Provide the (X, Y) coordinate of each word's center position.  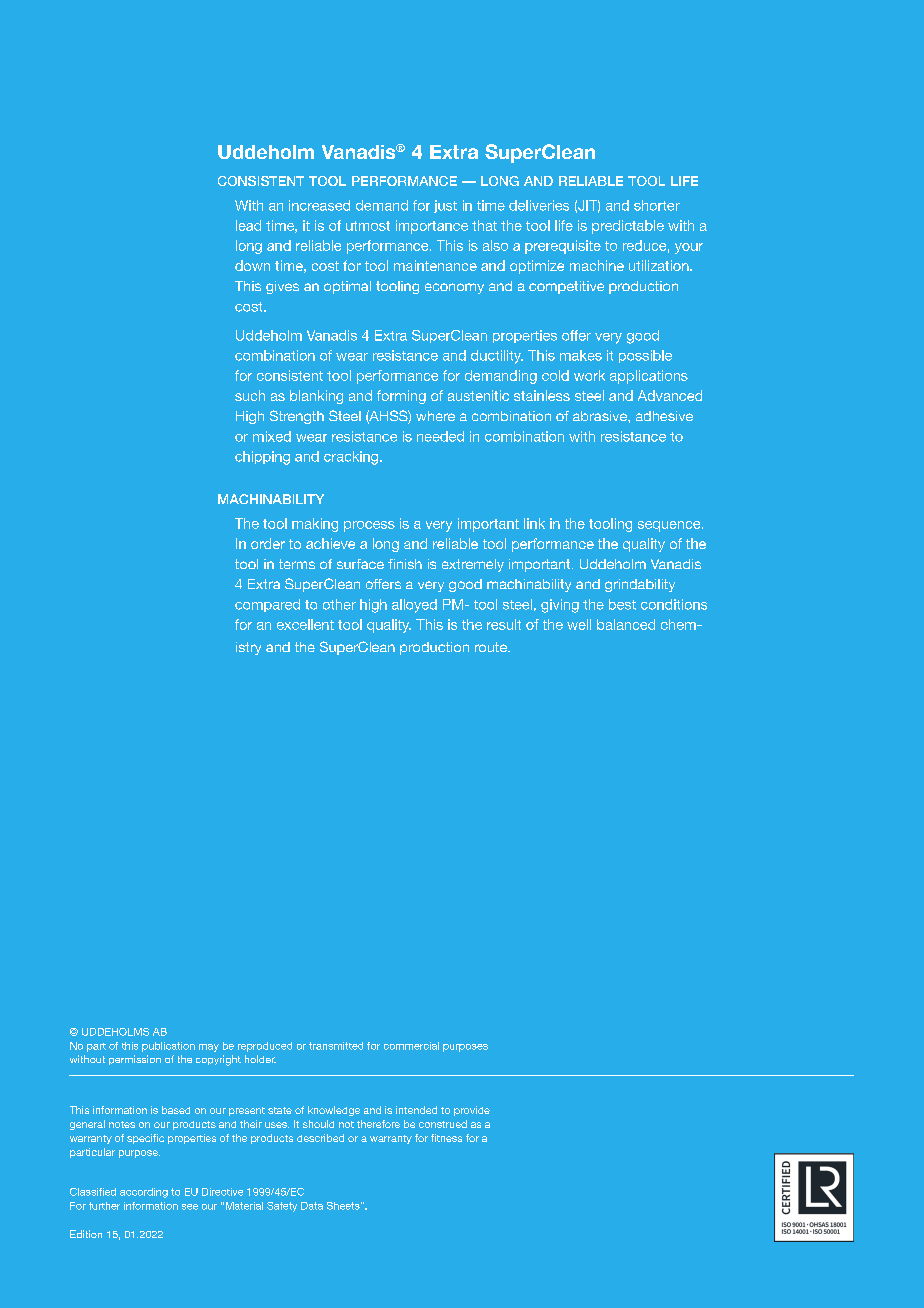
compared (267, 605)
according (144, 1193)
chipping (262, 458)
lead (248, 225)
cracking (352, 458)
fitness (446, 1138)
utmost (368, 226)
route (492, 647)
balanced (626, 624)
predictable (628, 227)
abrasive (601, 416)
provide (472, 1111)
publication (168, 1047)
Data (312, 1206)
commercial (411, 1046)
